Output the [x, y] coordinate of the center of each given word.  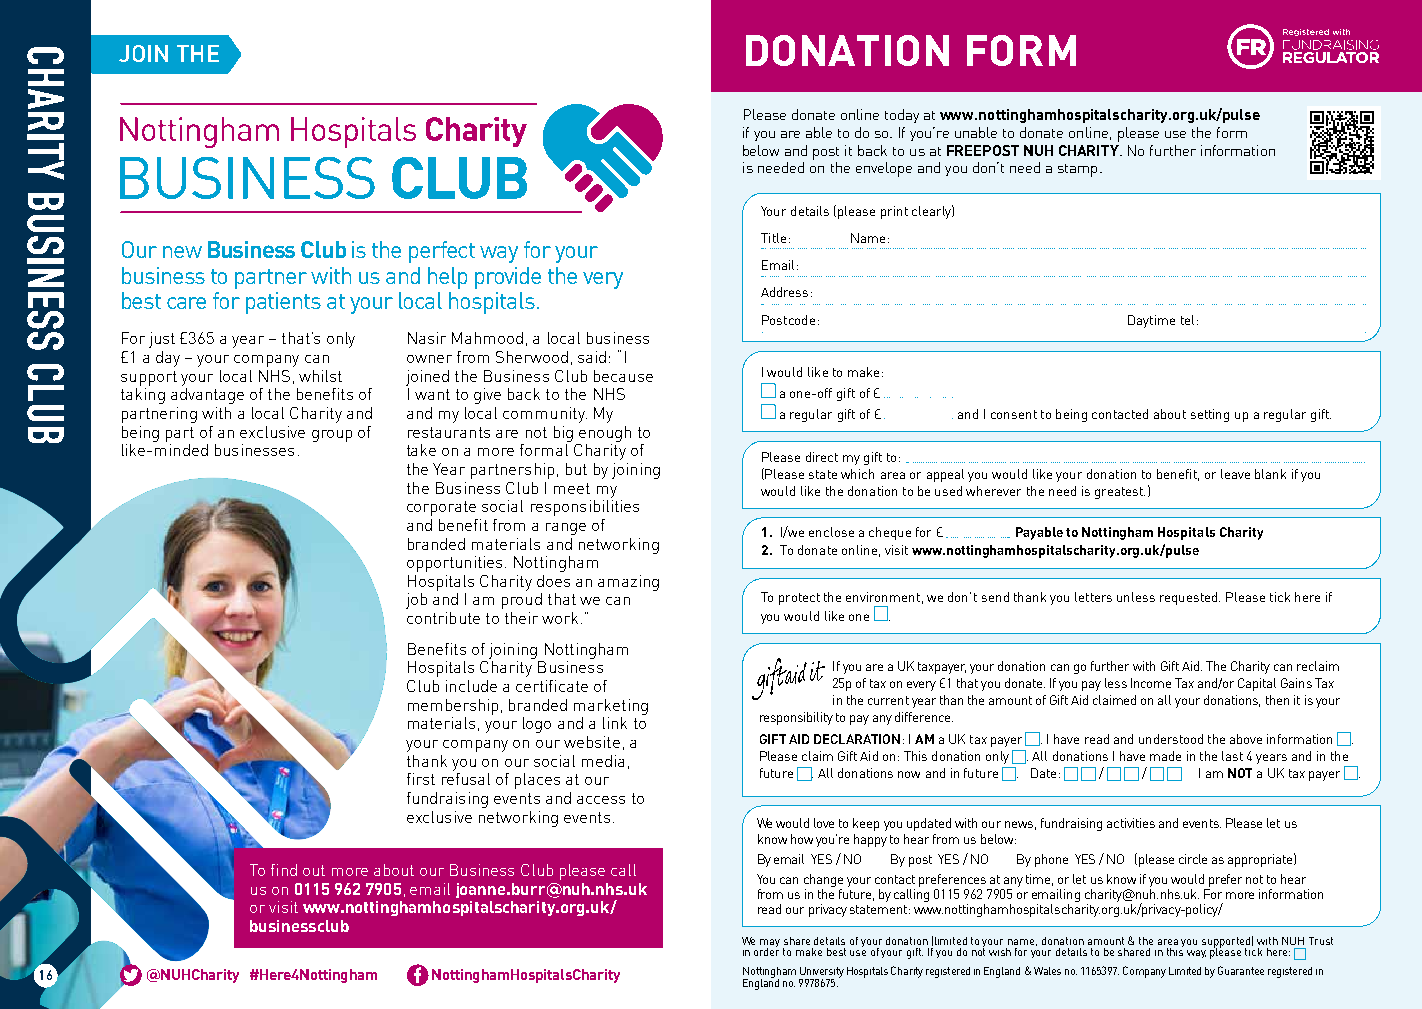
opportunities [454, 564]
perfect [442, 252]
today [902, 116]
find [284, 870]
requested [1190, 598]
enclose [831, 532]
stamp [1077, 170]
